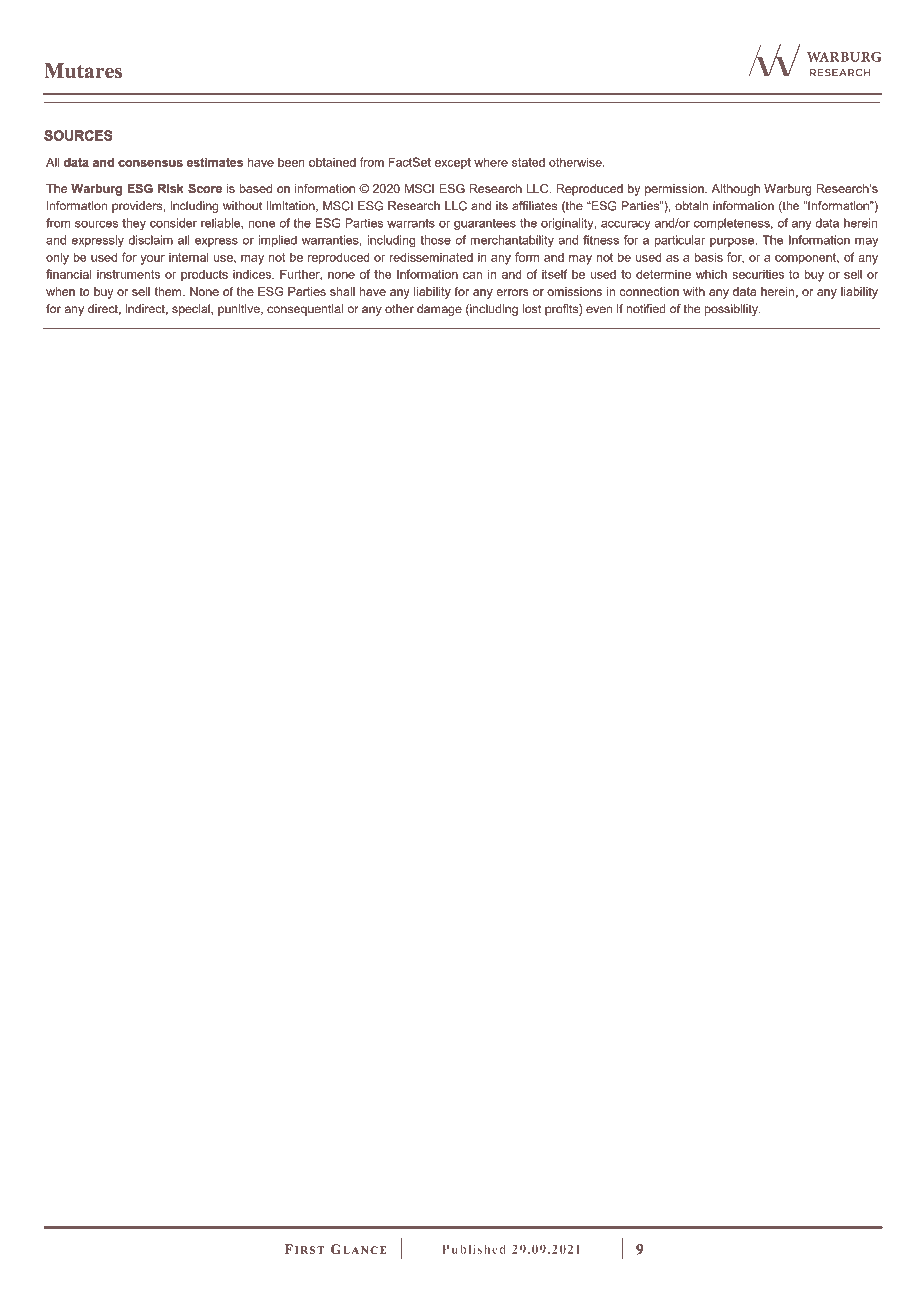 The height and width of the screenshot is (1308, 924). I want to click on damage, so click(439, 310).
